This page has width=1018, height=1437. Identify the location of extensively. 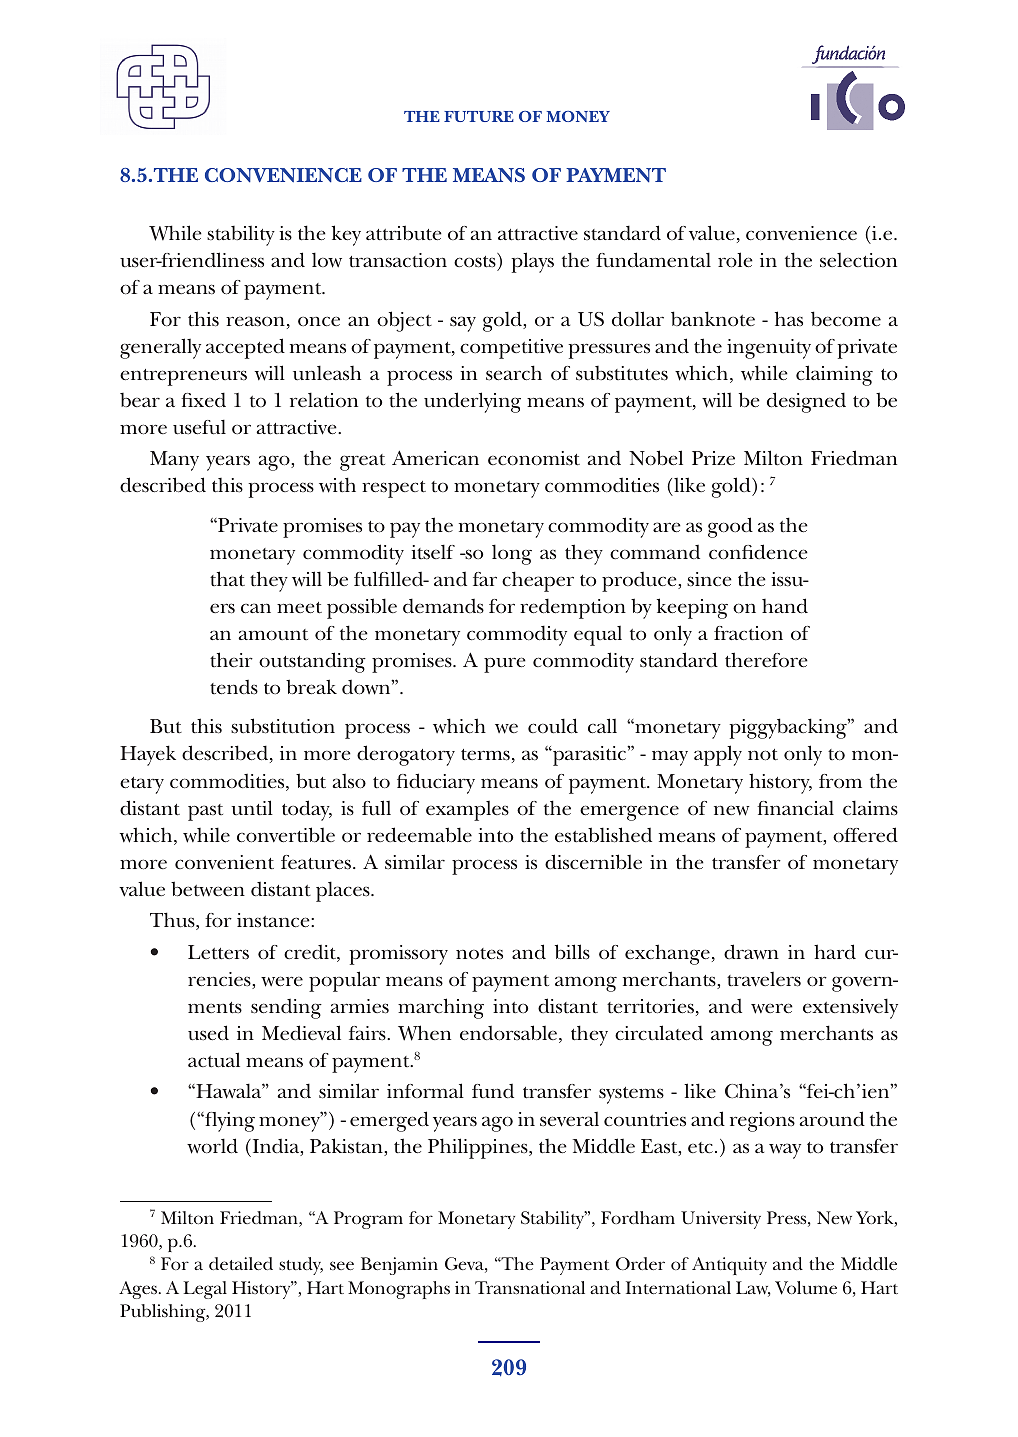
(850, 1008).
